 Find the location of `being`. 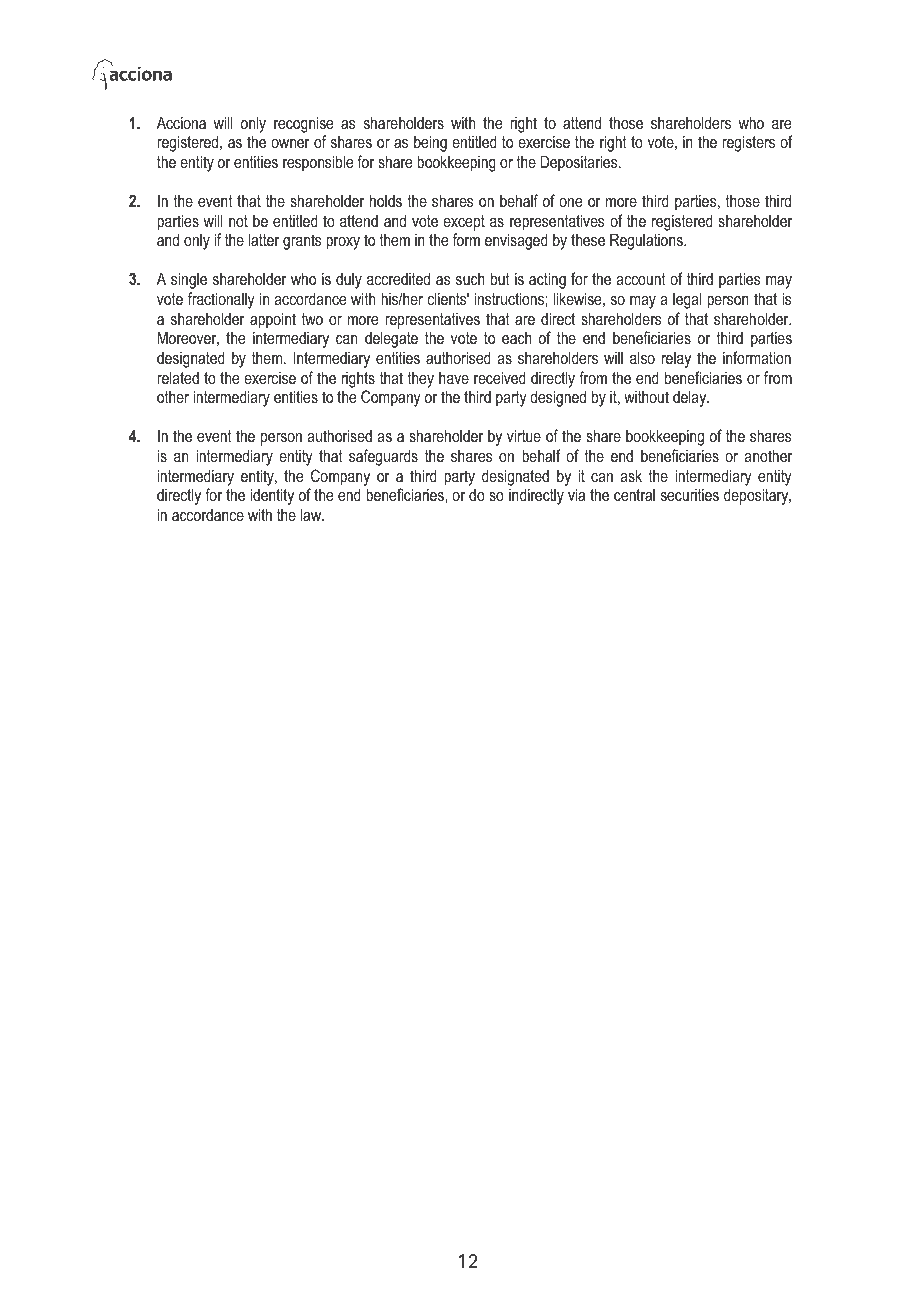

being is located at coordinates (430, 143).
